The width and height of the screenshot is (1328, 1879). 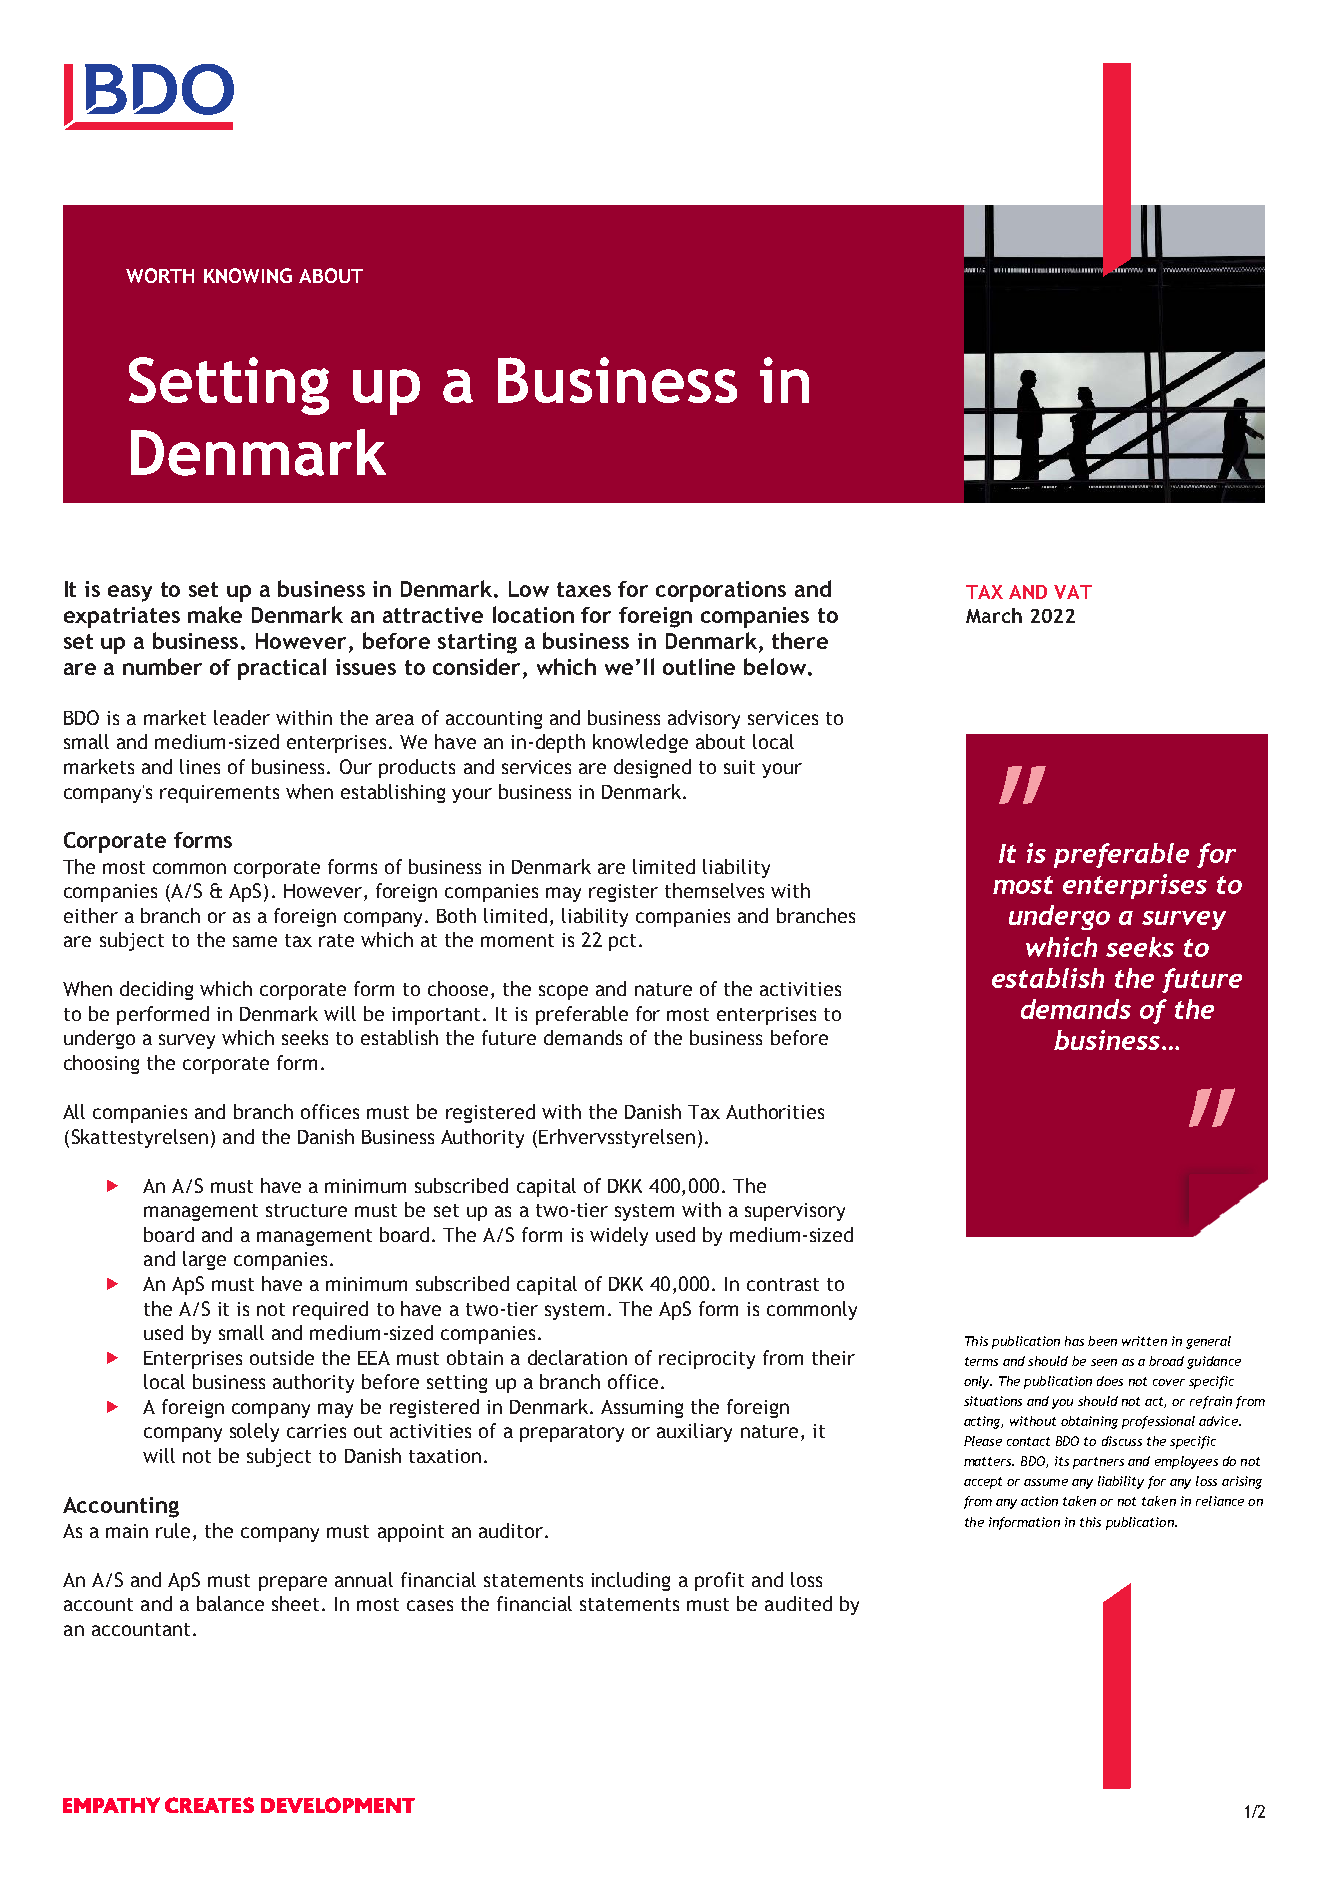 What do you see at coordinates (622, 942) in the screenshot?
I see `pct` at bounding box center [622, 942].
